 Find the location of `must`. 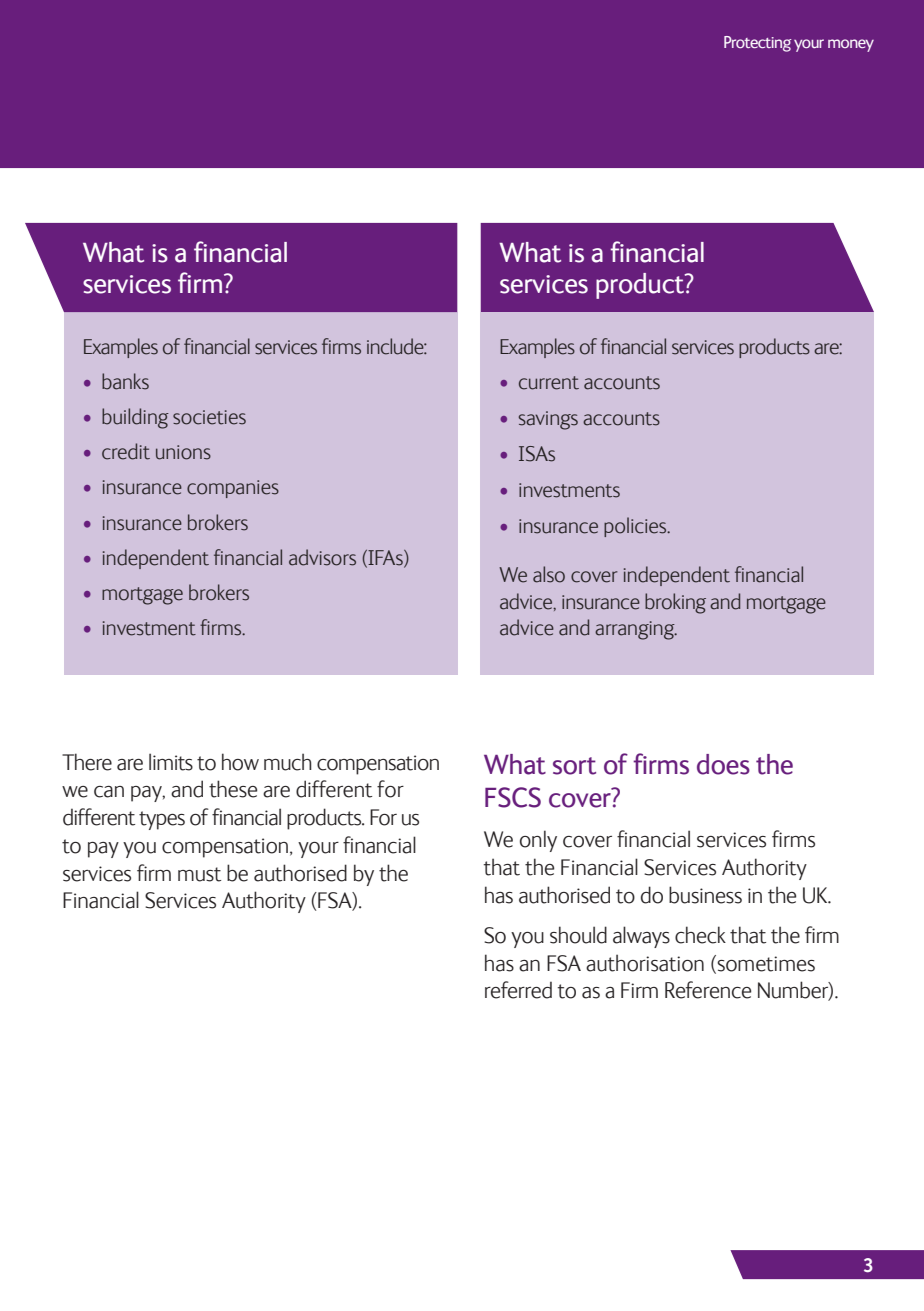

must is located at coordinates (199, 874).
